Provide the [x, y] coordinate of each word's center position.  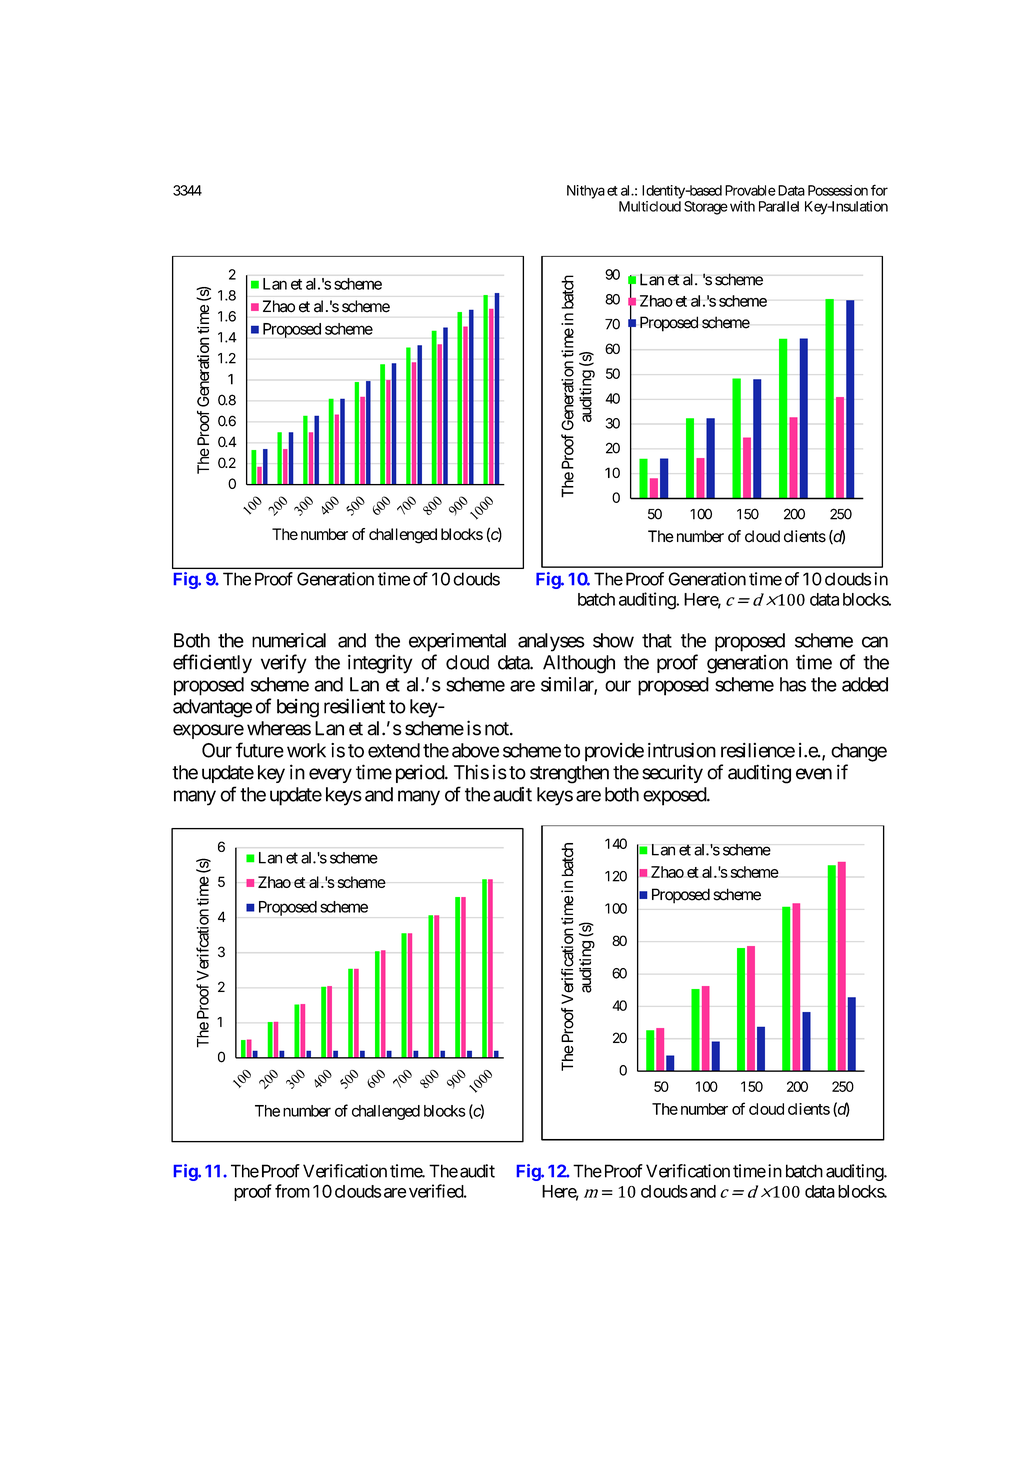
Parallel [779, 206]
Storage [706, 208]
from [292, 1191]
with [741, 206]
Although [579, 664]
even [814, 774]
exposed [675, 796]
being [298, 708]
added [865, 684]
